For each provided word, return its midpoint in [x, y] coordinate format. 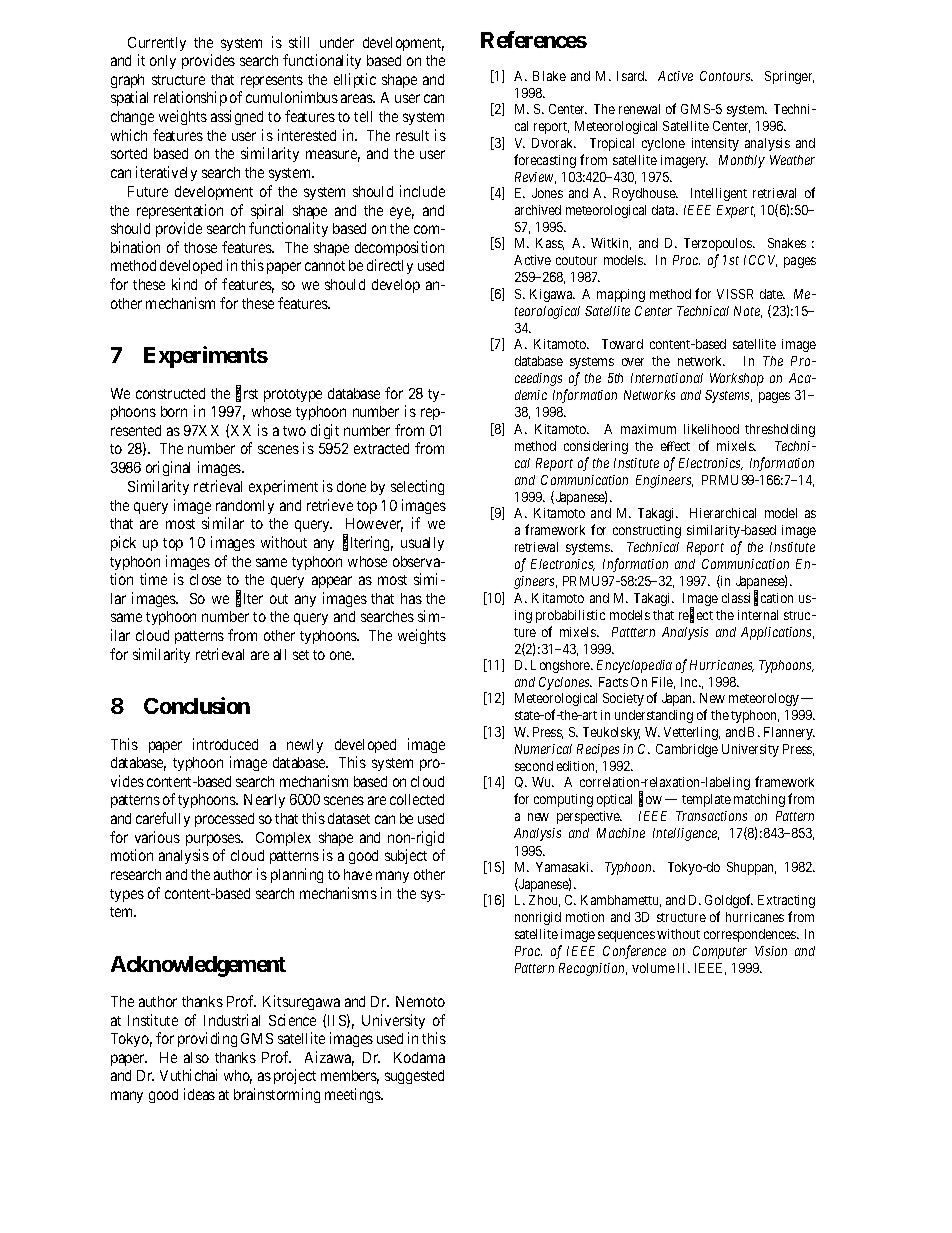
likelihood [711, 429]
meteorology [764, 699]
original [168, 468]
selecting [417, 487]
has [411, 598]
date [772, 294]
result [412, 135]
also [196, 1057]
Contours [726, 76]
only [163, 62]
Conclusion [197, 705]
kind [184, 284]
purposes [214, 840]
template [706, 800]
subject [406, 856]
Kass [550, 244]
